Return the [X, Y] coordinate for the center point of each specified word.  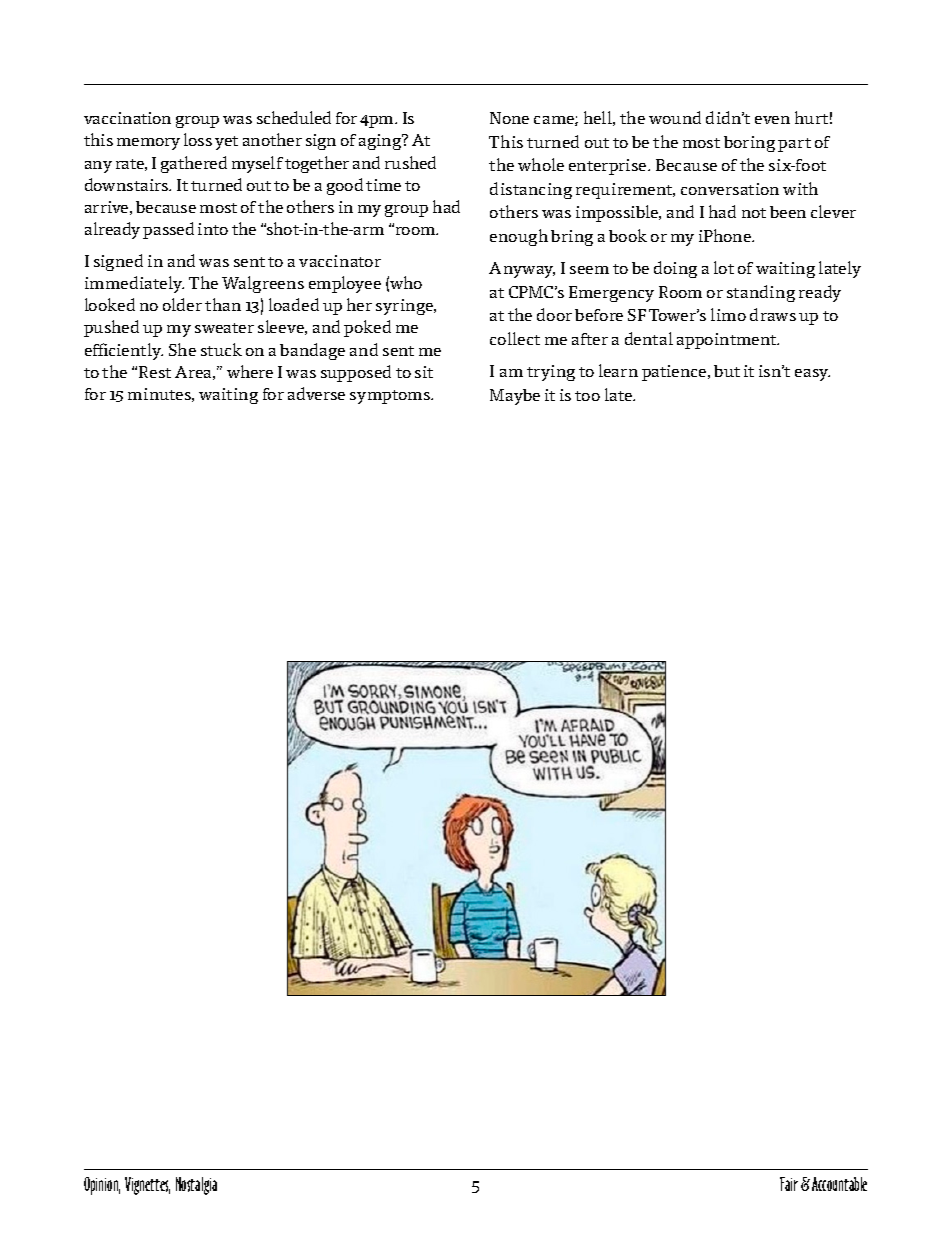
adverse [316, 393]
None [509, 118]
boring [749, 144]
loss [198, 139]
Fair [789, 1184]
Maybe [515, 397]
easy [812, 375]
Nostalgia [196, 1186]
